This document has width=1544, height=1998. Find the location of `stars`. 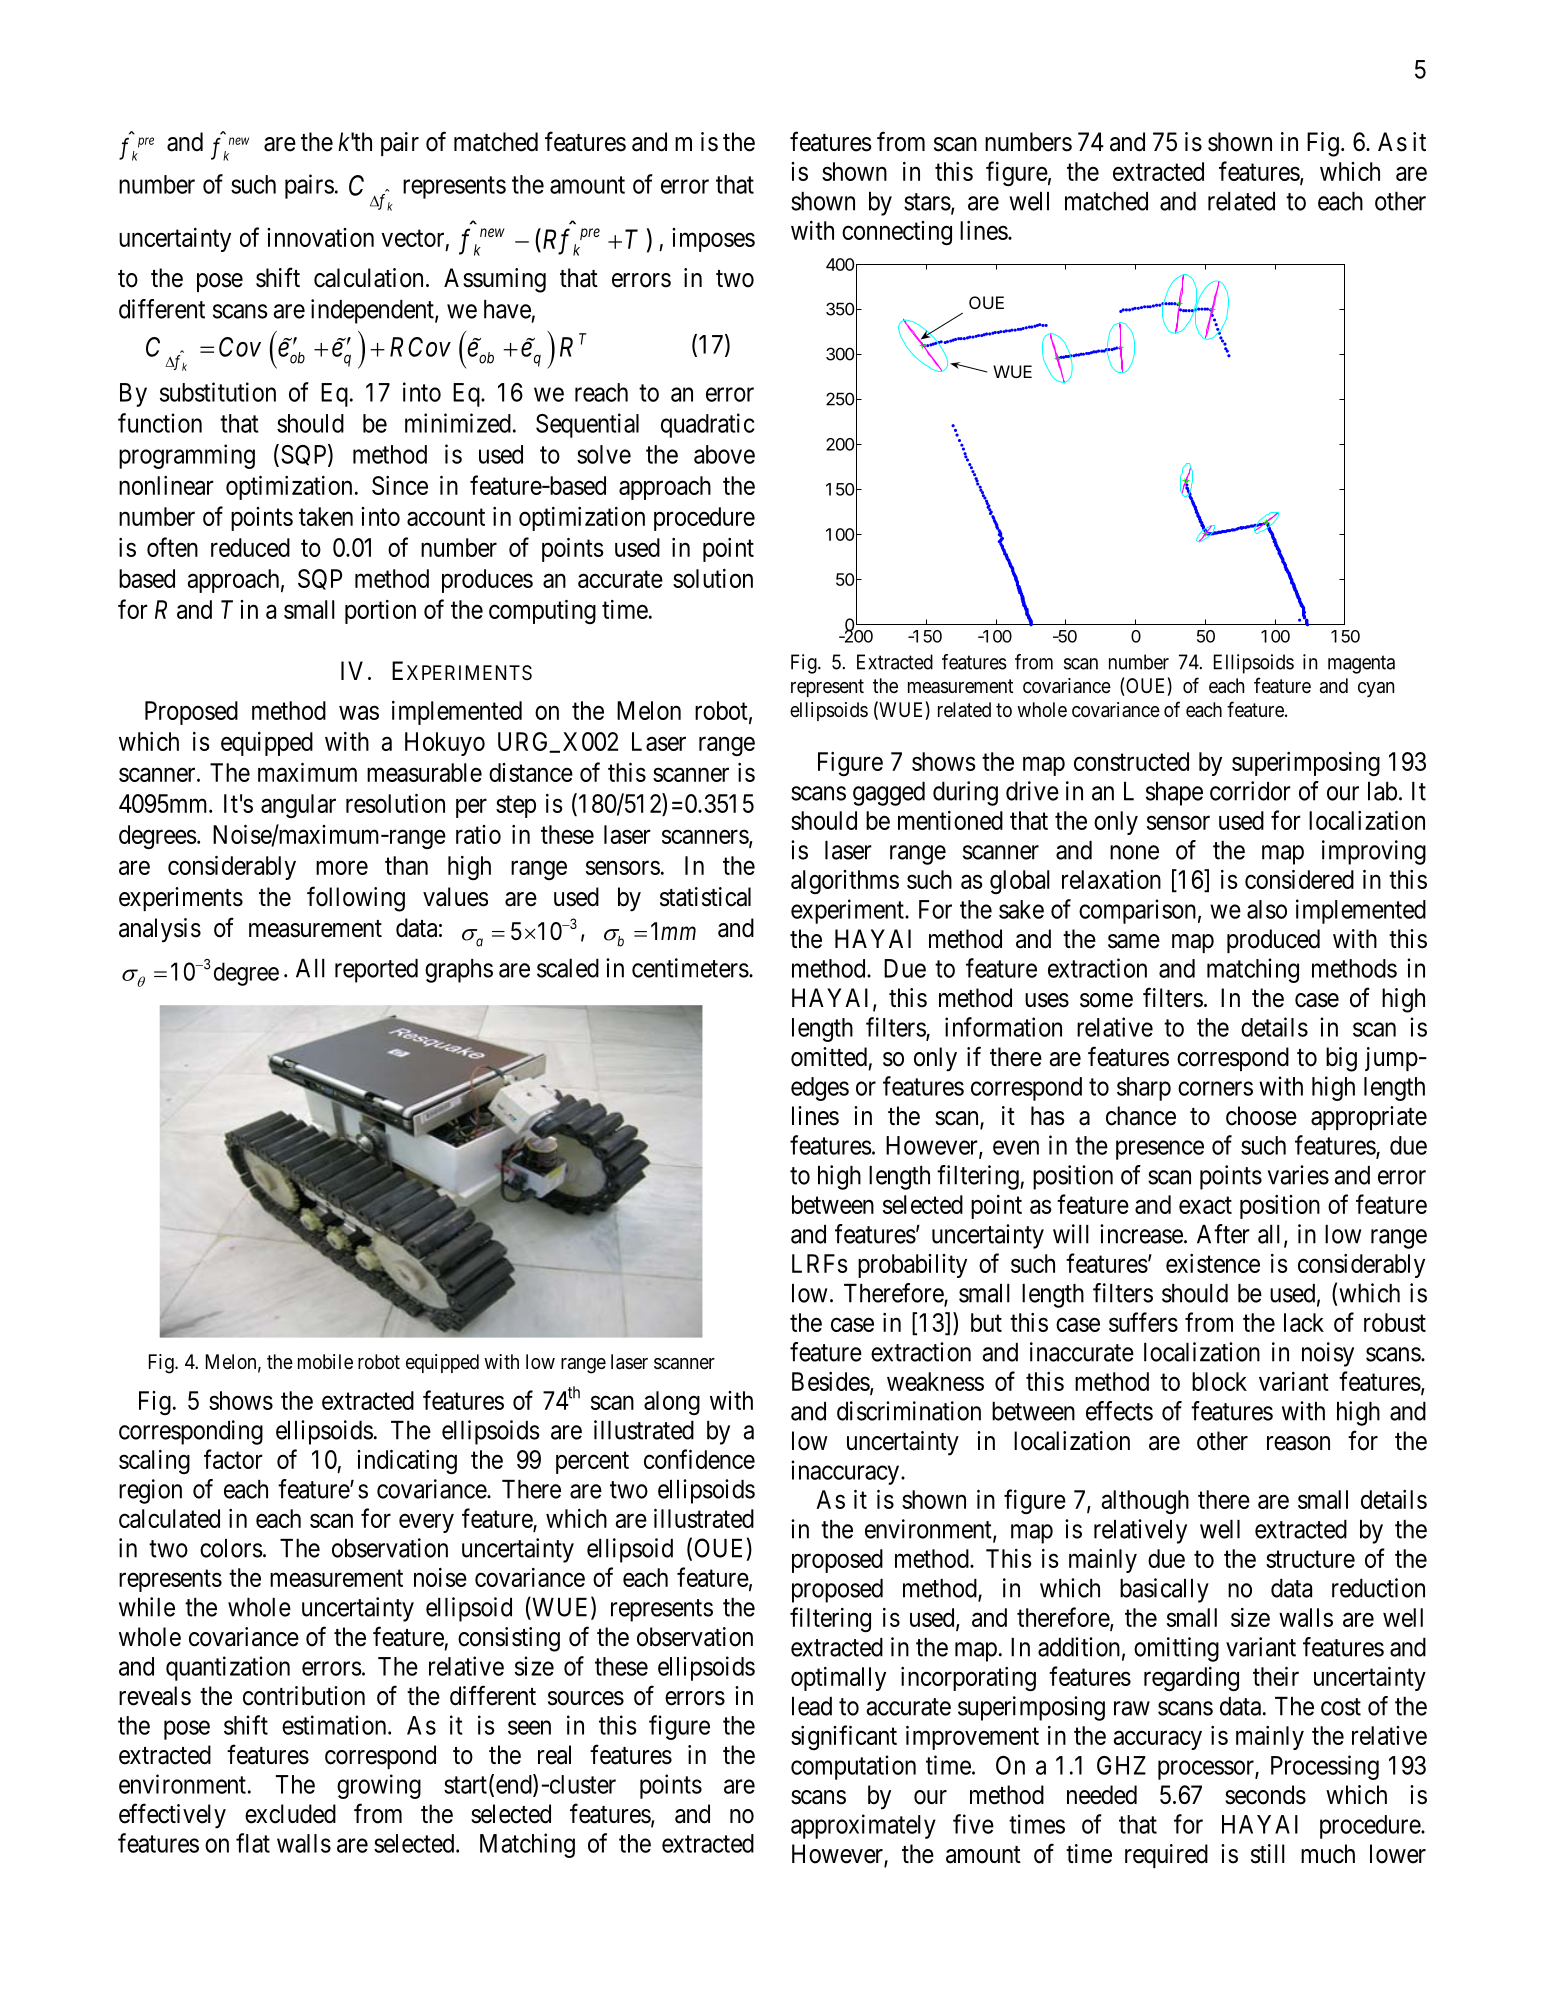

stars is located at coordinates (927, 202).
